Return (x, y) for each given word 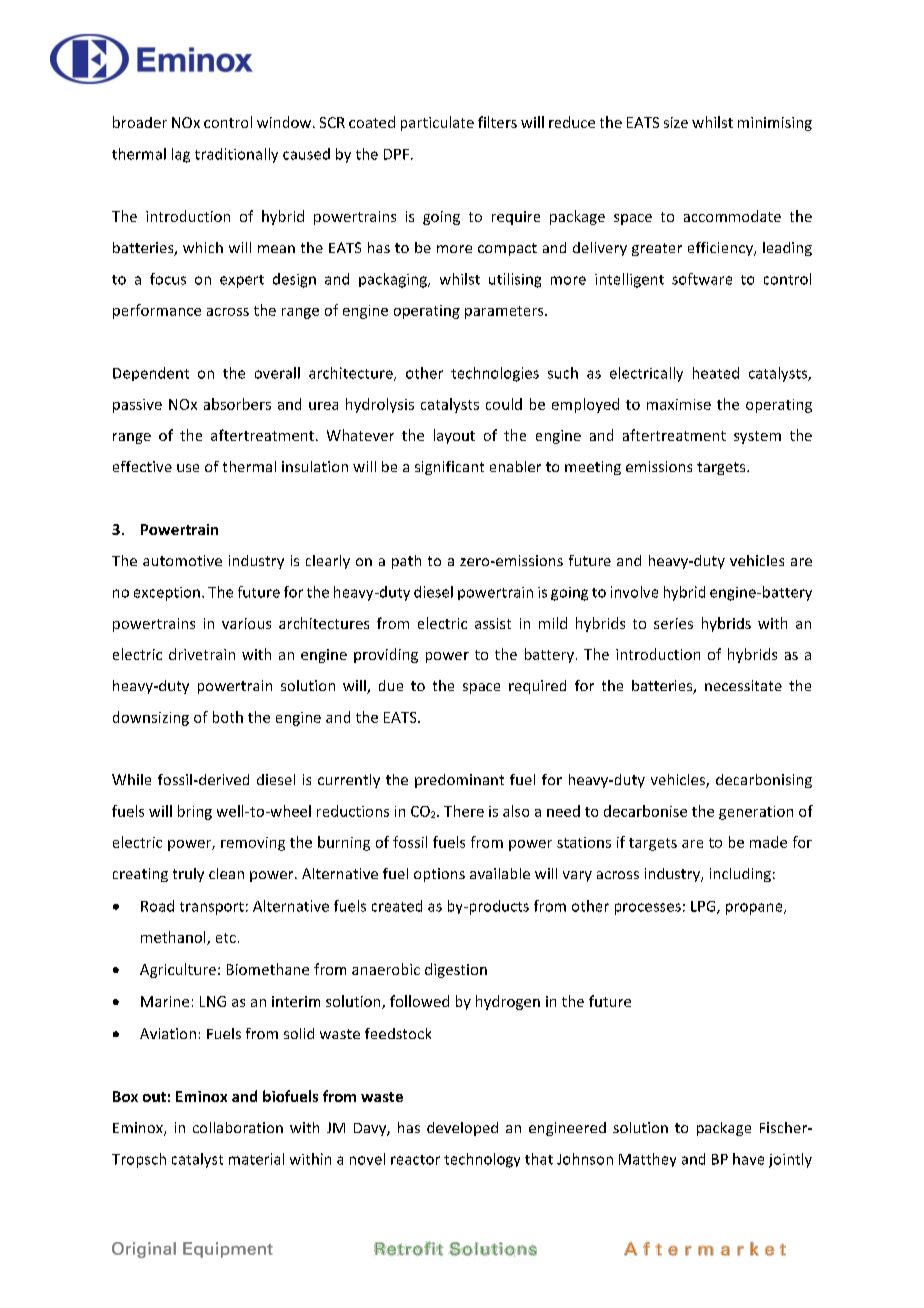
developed (462, 1129)
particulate (437, 123)
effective (142, 466)
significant (449, 468)
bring (195, 812)
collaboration (238, 1127)
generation (756, 813)
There (464, 811)
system (757, 437)
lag (181, 155)
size (676, 122)
